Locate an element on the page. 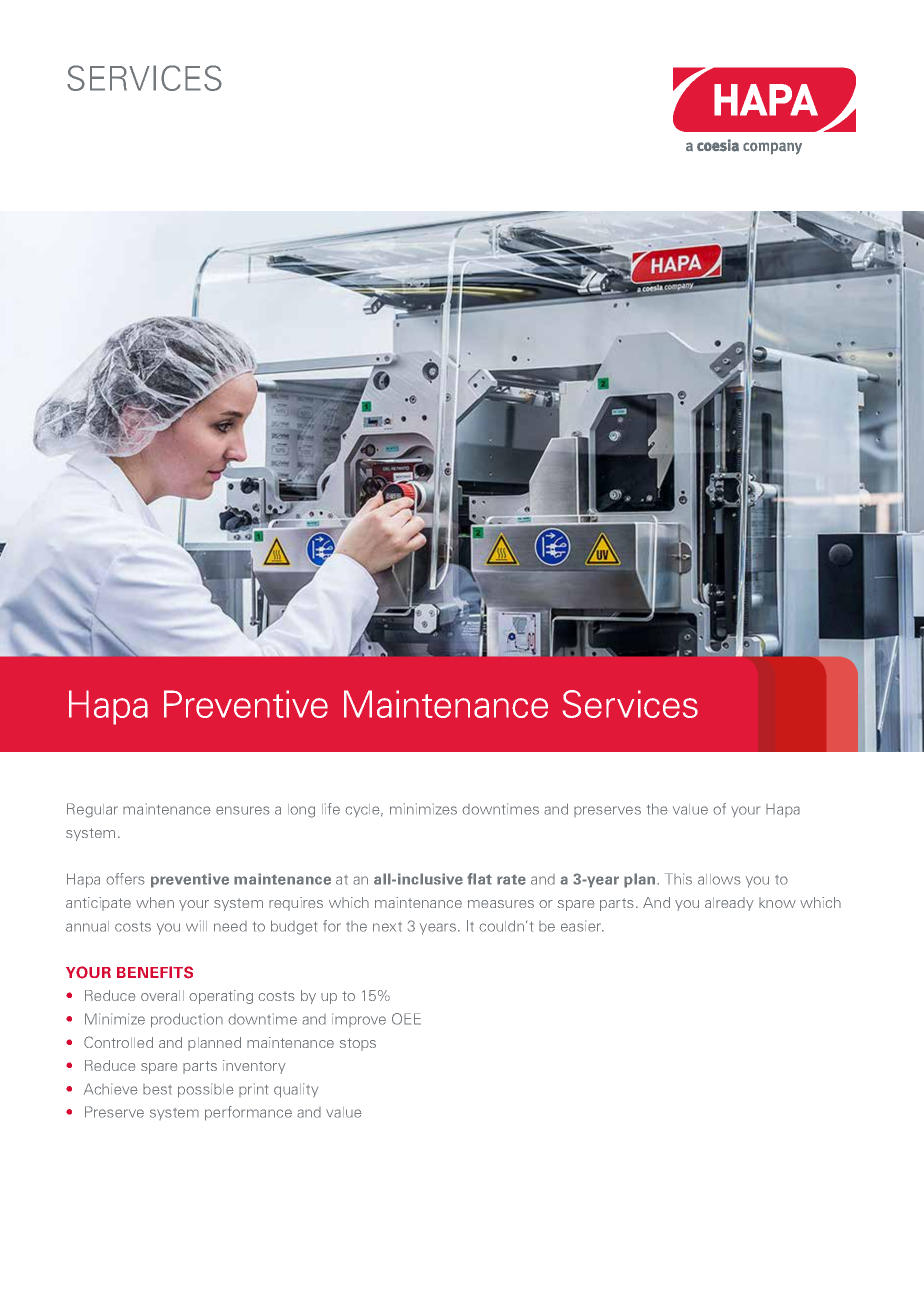 This document has height=1308, width=924. ensures is located at coordinates (243, 810).
